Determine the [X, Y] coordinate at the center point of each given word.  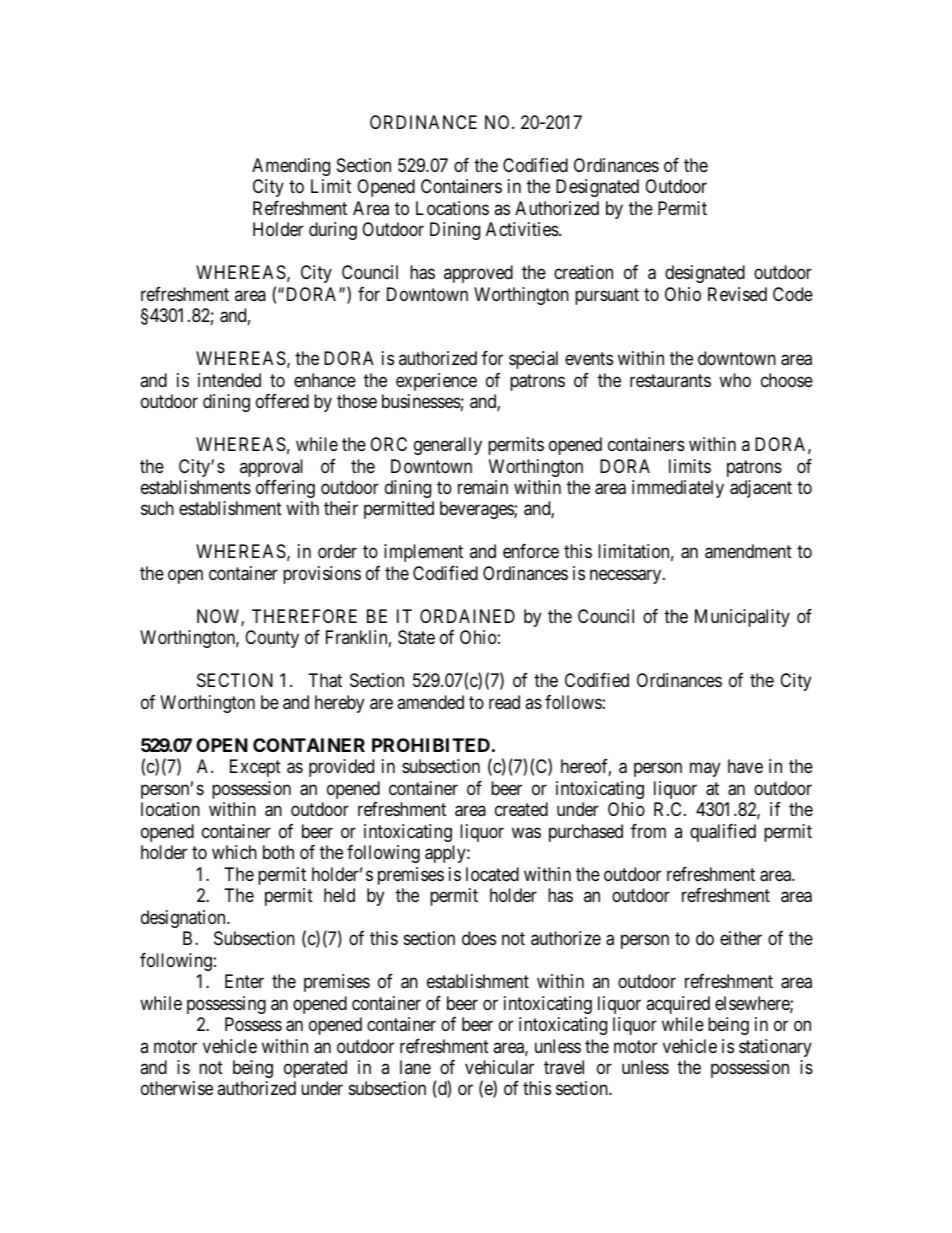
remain [483, 487]
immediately [678, 489]
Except [255, 768]
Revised [737, 294]
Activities [523, 229]
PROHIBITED [431, 745]
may [705, 770]
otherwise [177, 1088]
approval [271, 468]
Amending [291, 167]
